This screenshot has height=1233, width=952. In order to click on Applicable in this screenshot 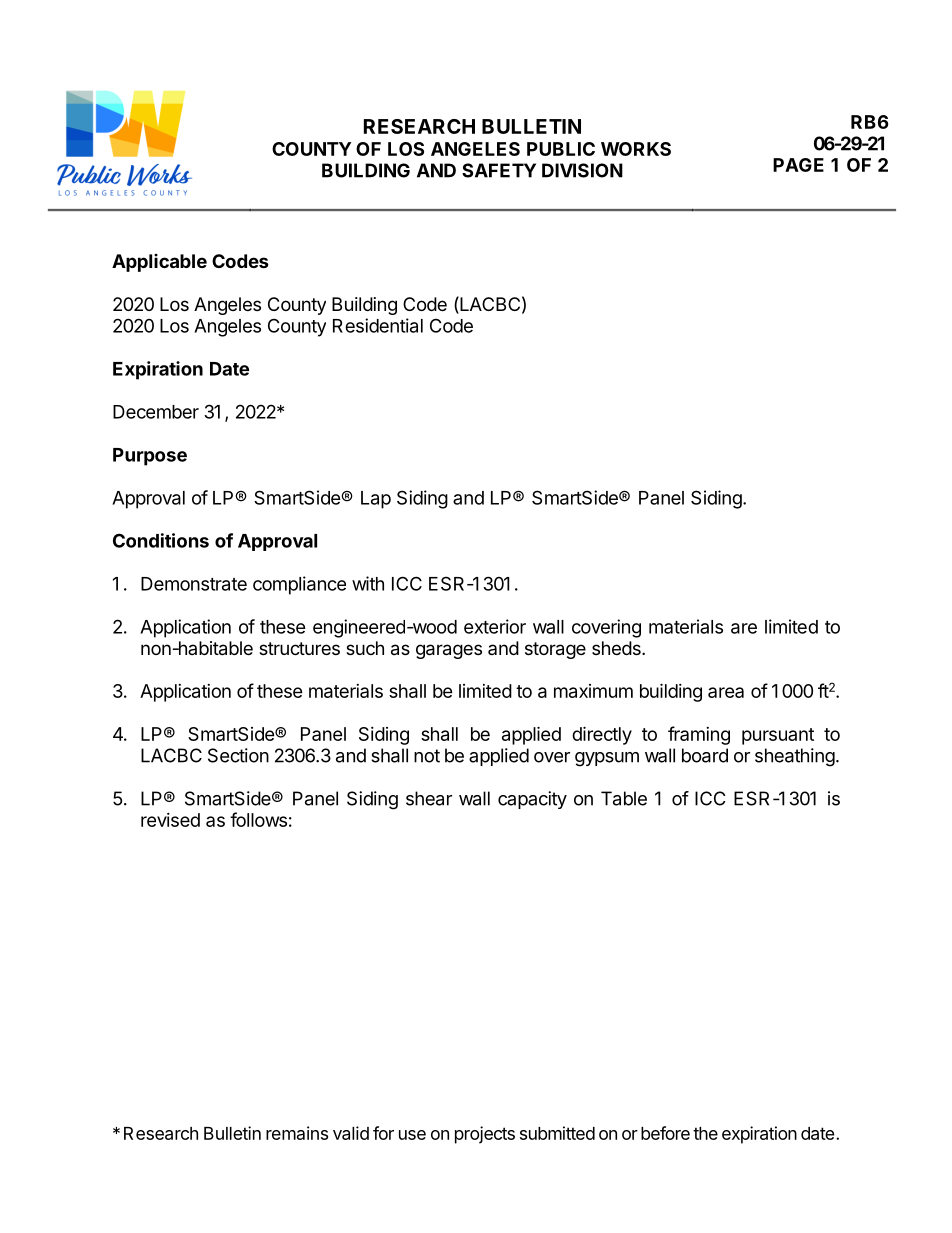, I will do `click(159, 263)`.
